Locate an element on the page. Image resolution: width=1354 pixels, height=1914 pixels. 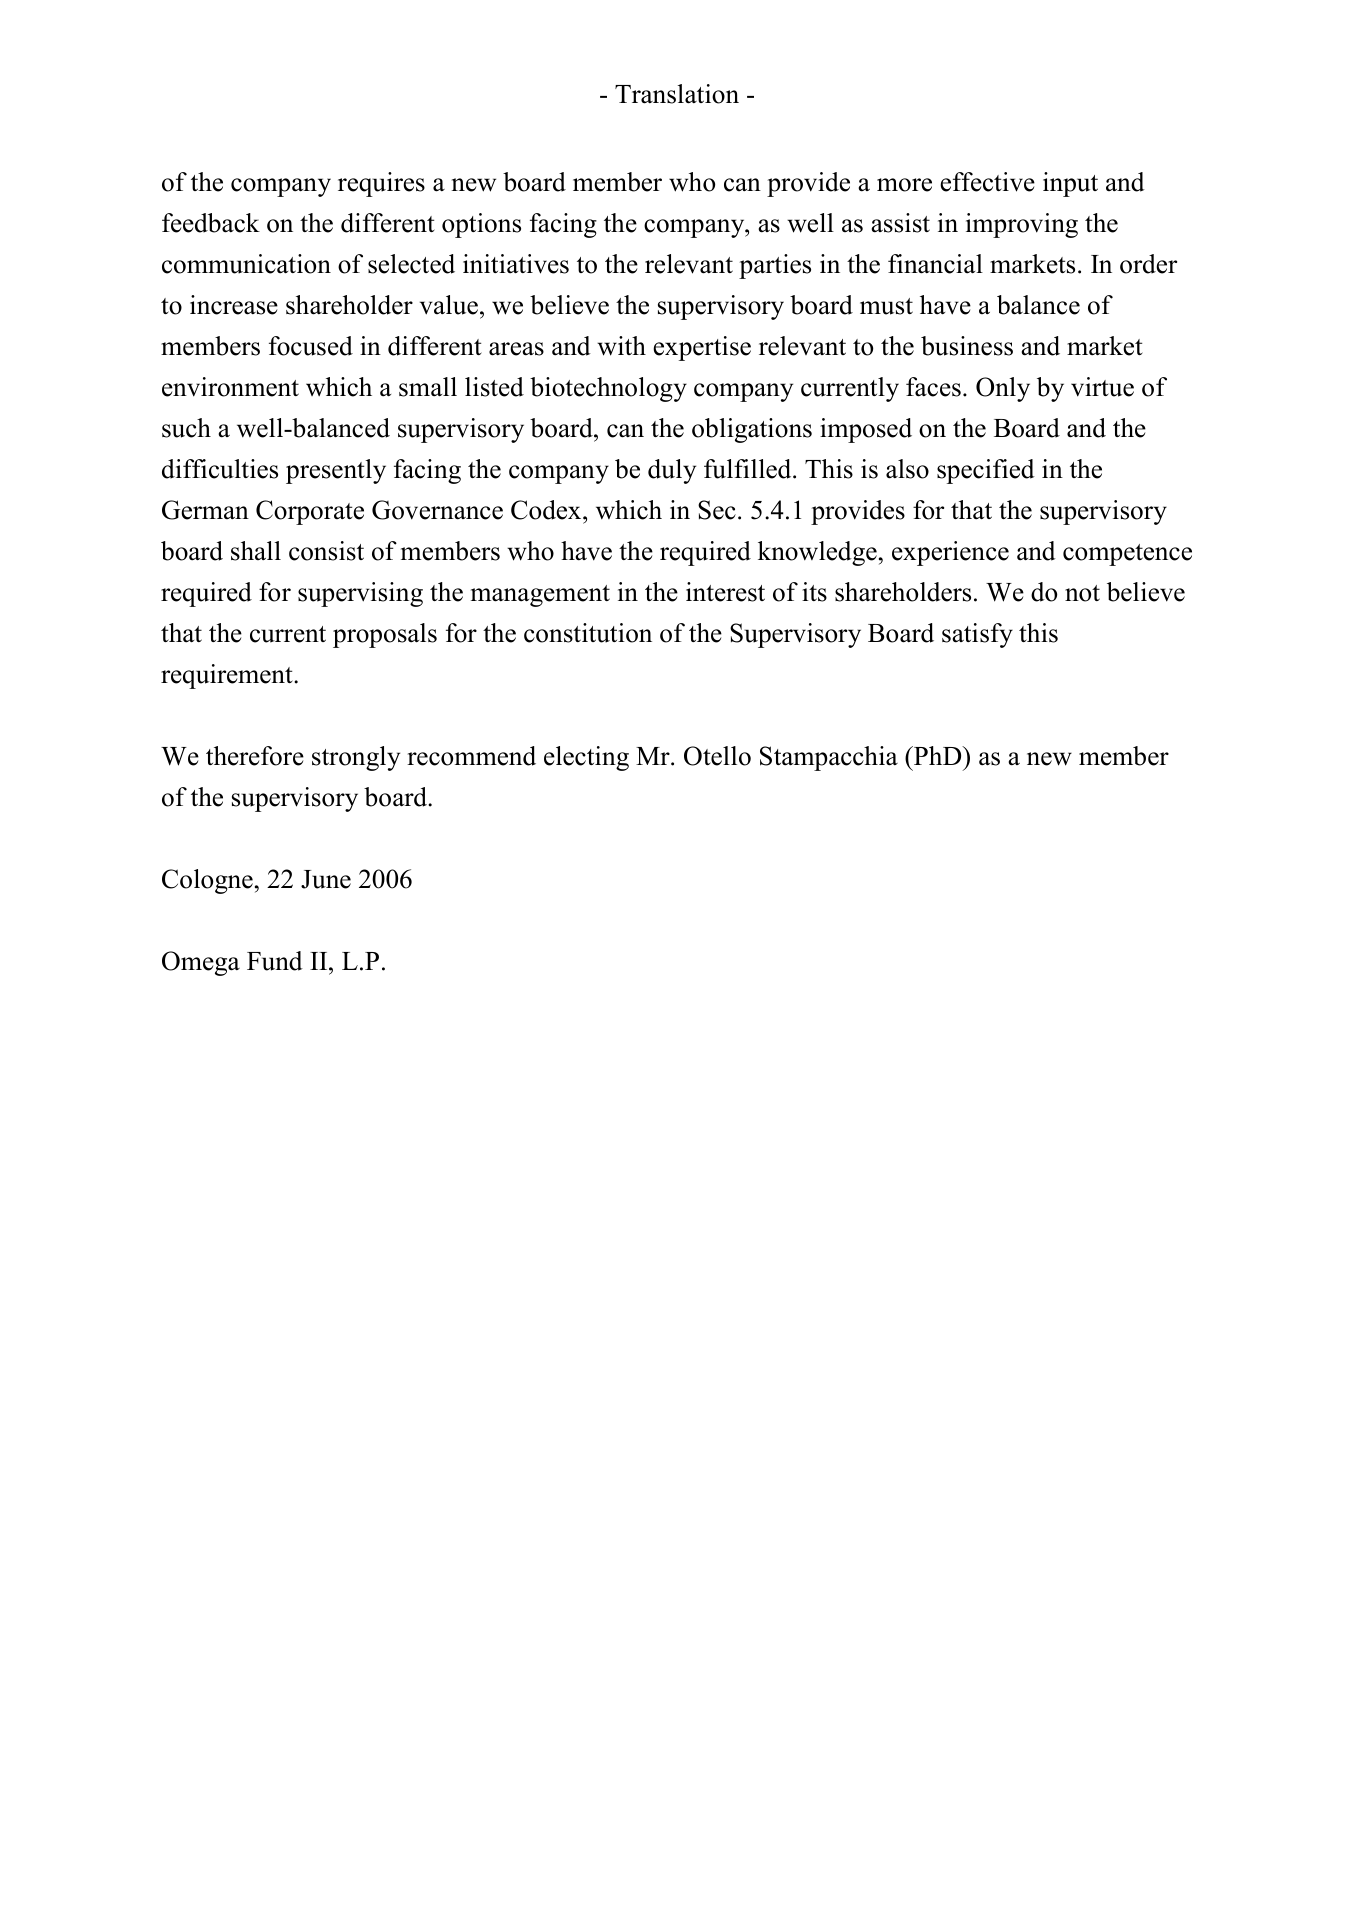
experience is located at coordinates (950, 553).
